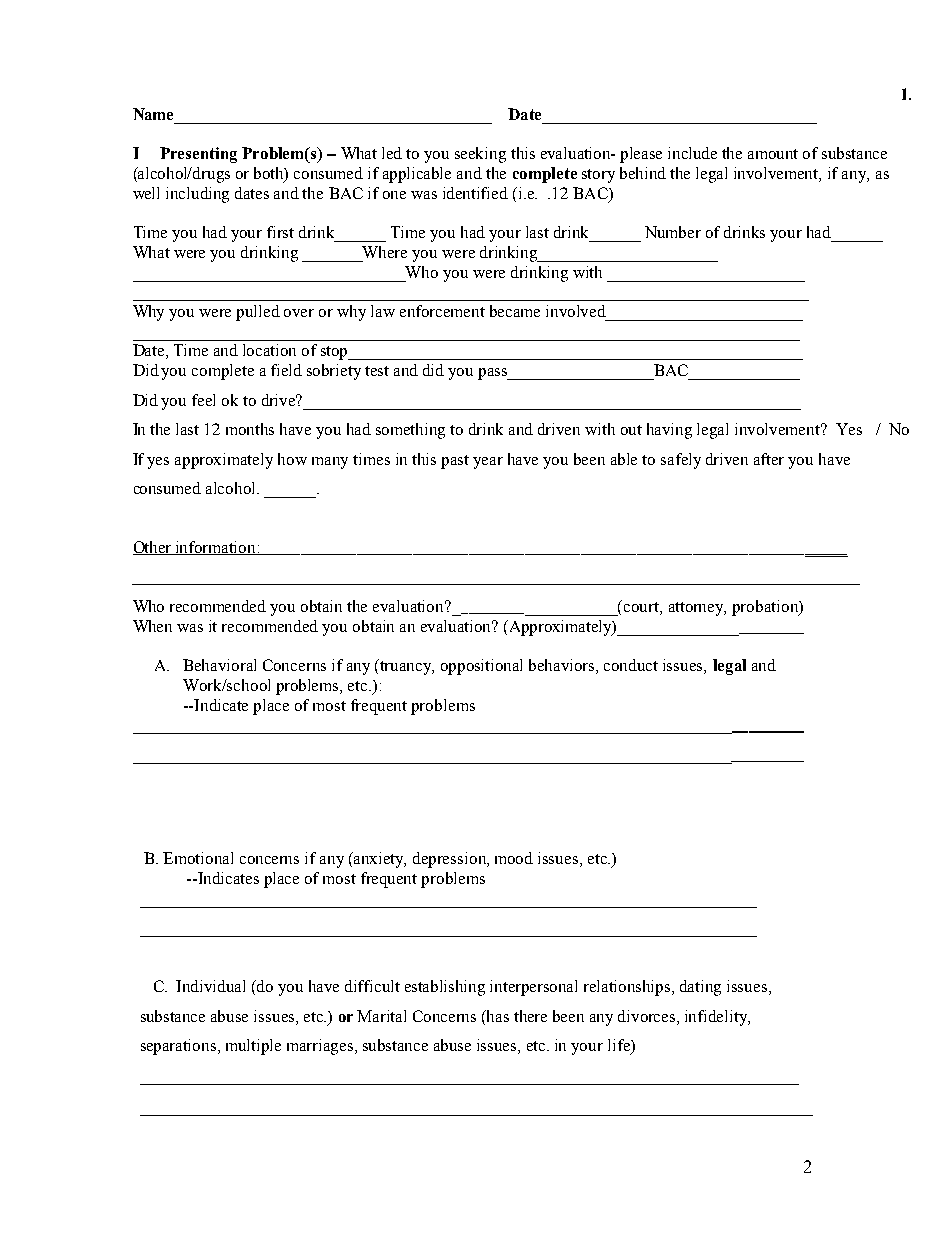  I want to click on Emotional, so click(198, 858).
